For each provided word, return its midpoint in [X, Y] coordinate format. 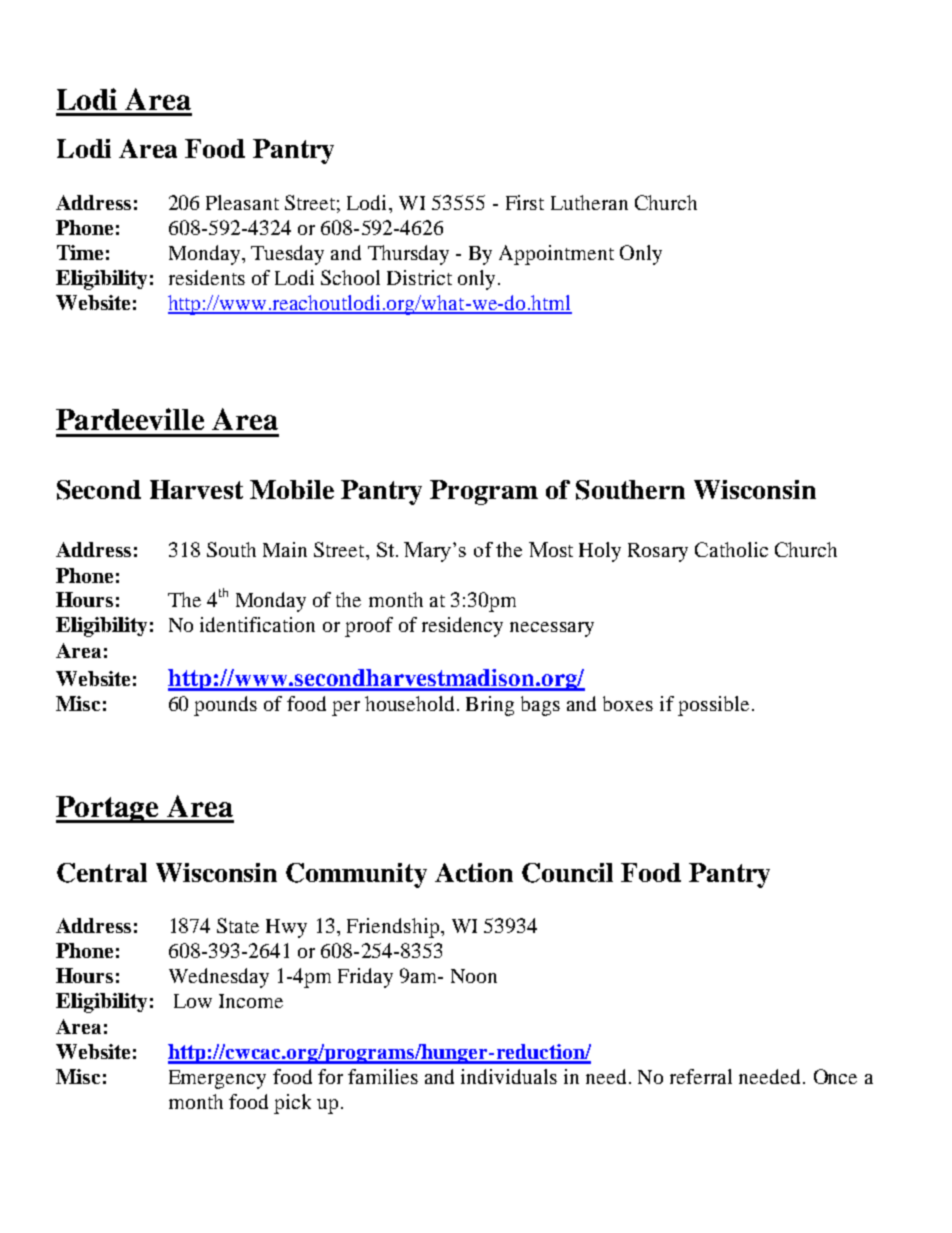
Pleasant [242, 202]
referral [701, 1076]
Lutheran [589, 202]
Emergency [217, 1079]
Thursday [408, 255]
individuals [509, 1076]
